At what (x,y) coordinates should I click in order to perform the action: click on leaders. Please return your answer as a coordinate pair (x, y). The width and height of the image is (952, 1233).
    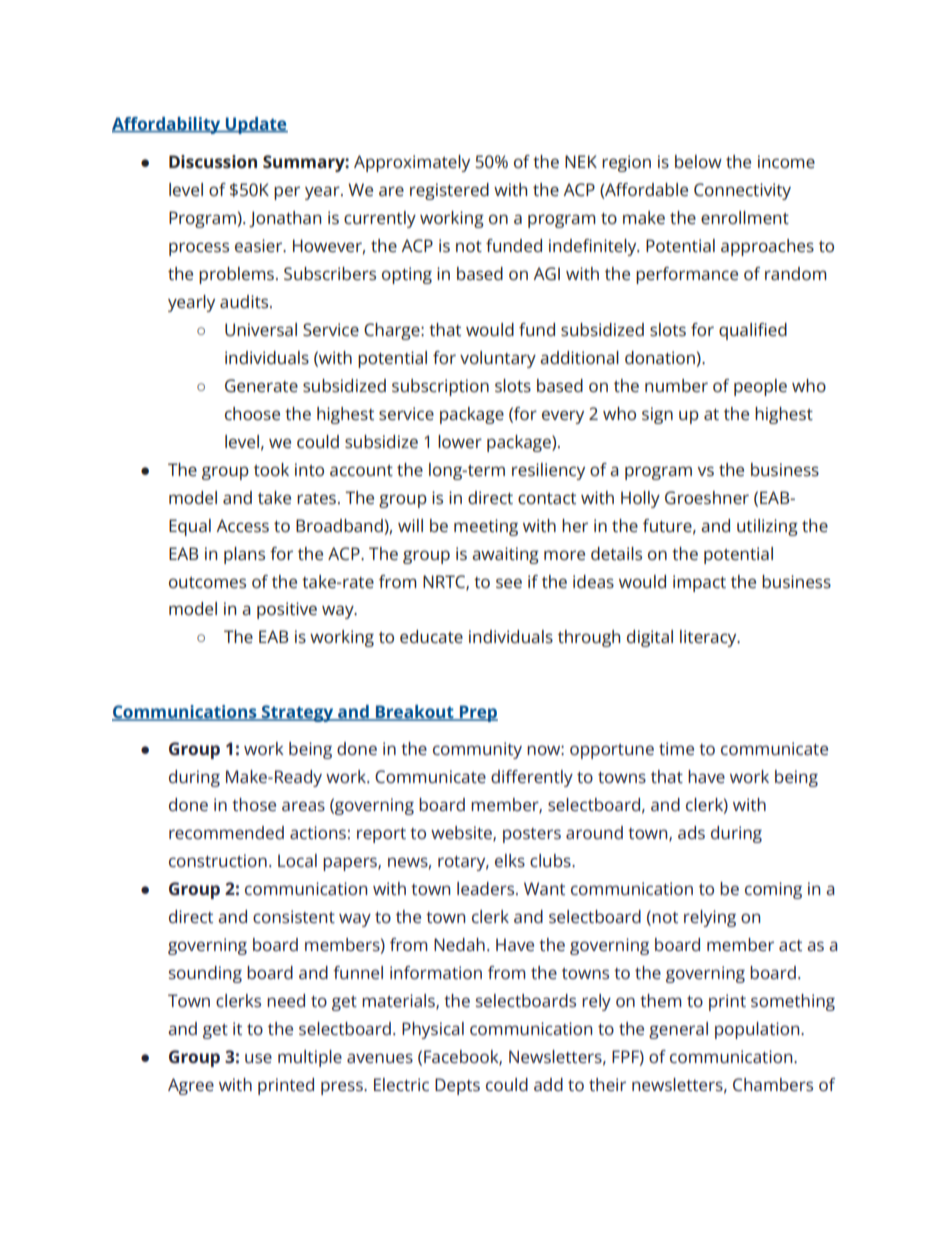
    Looking at the image, I should click on (487, 888).
